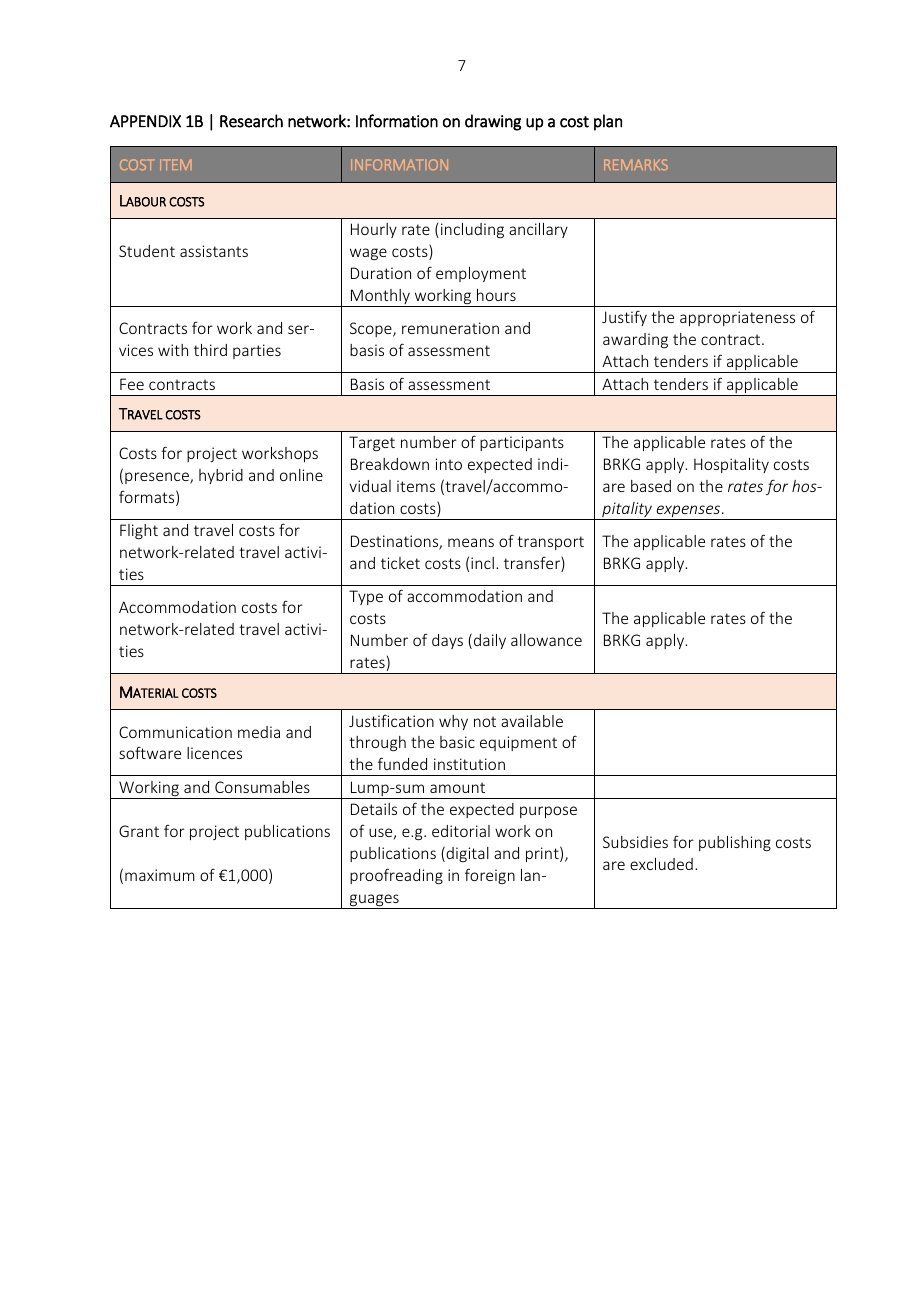  Describe the element at coordinates (450, 328) in the screenshot. I see `remuneration` at that location.
